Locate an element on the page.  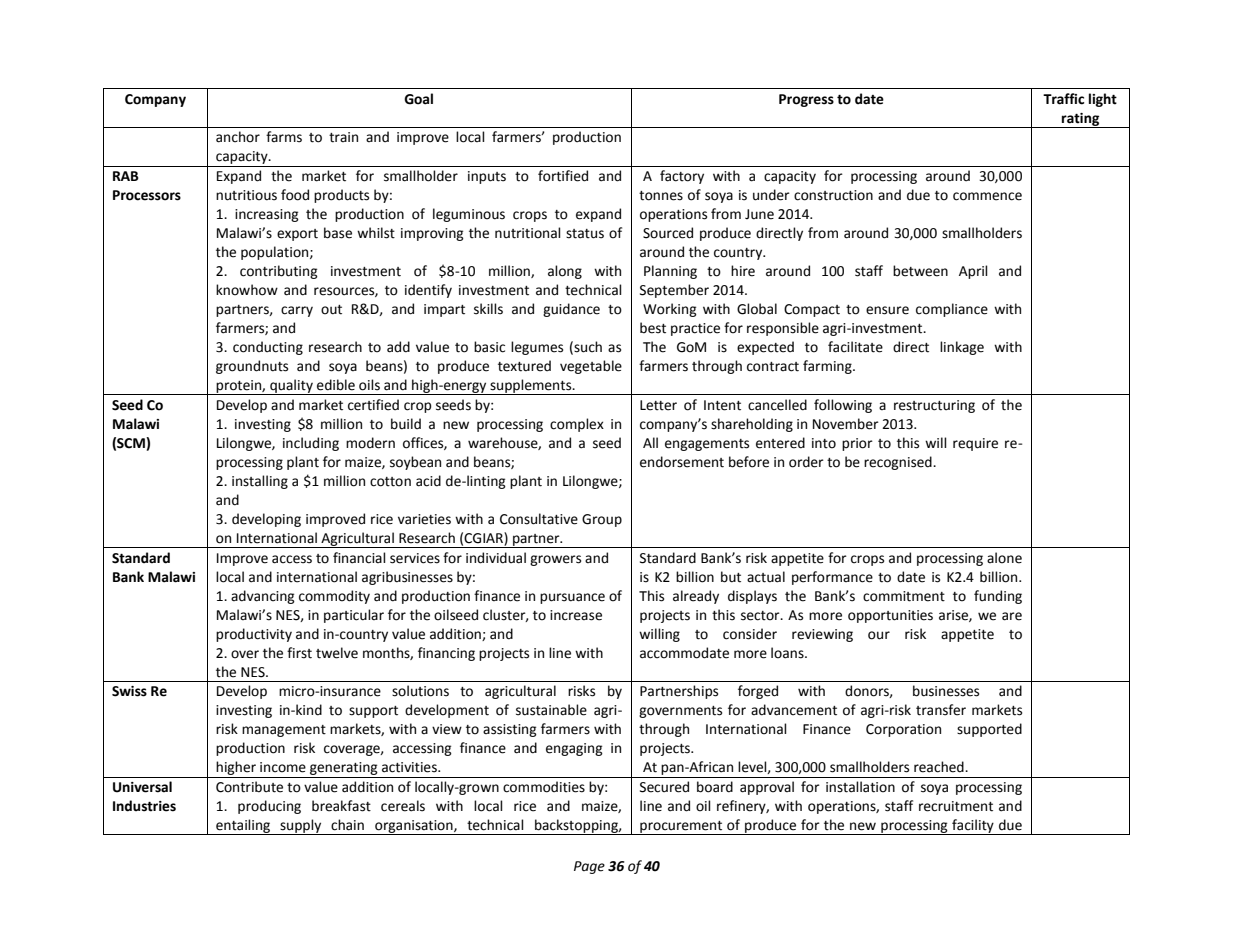
knowhow is located at coordinates (247, 290).
